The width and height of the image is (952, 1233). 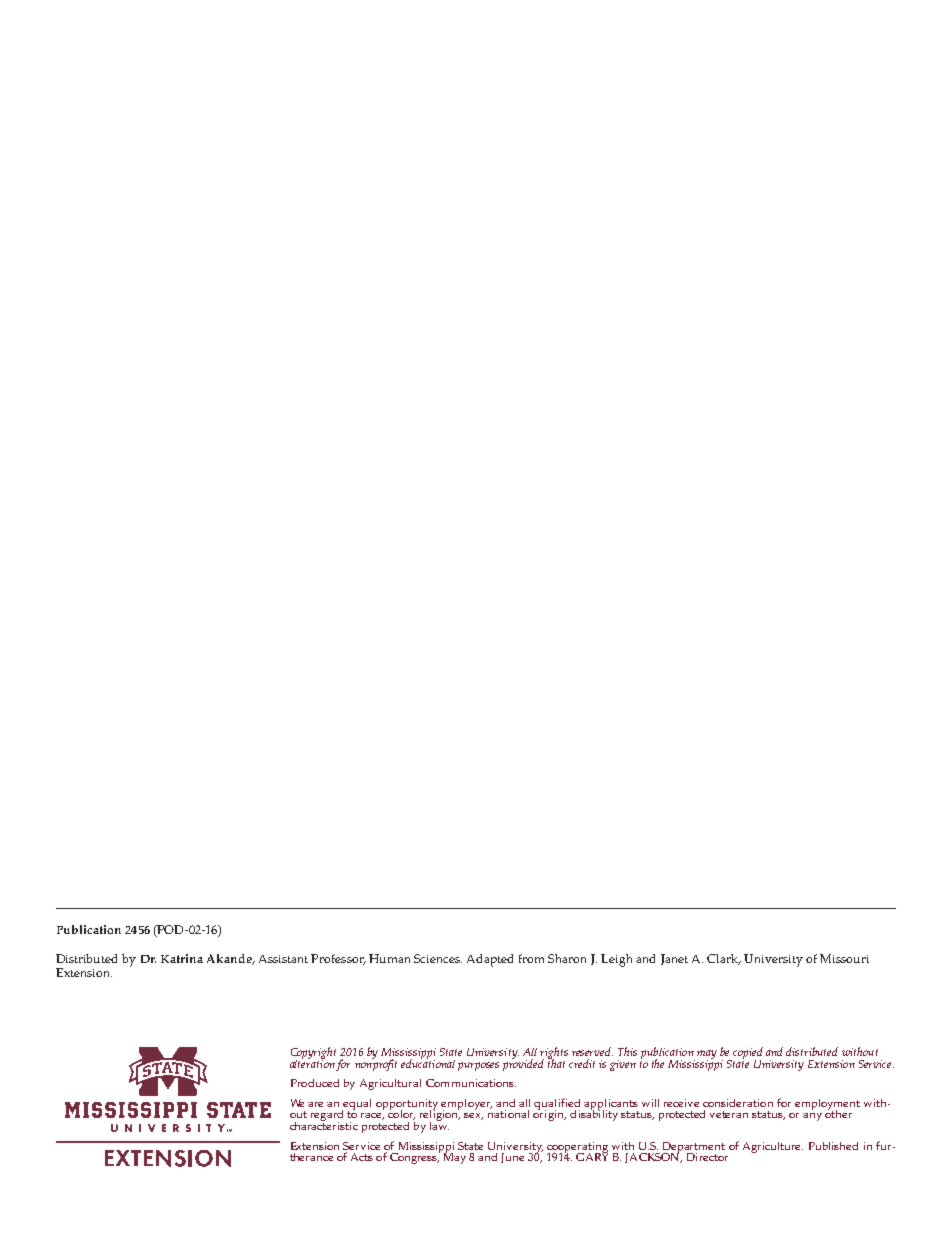 I want to click on Adapted, so click(x=490, y=960).
